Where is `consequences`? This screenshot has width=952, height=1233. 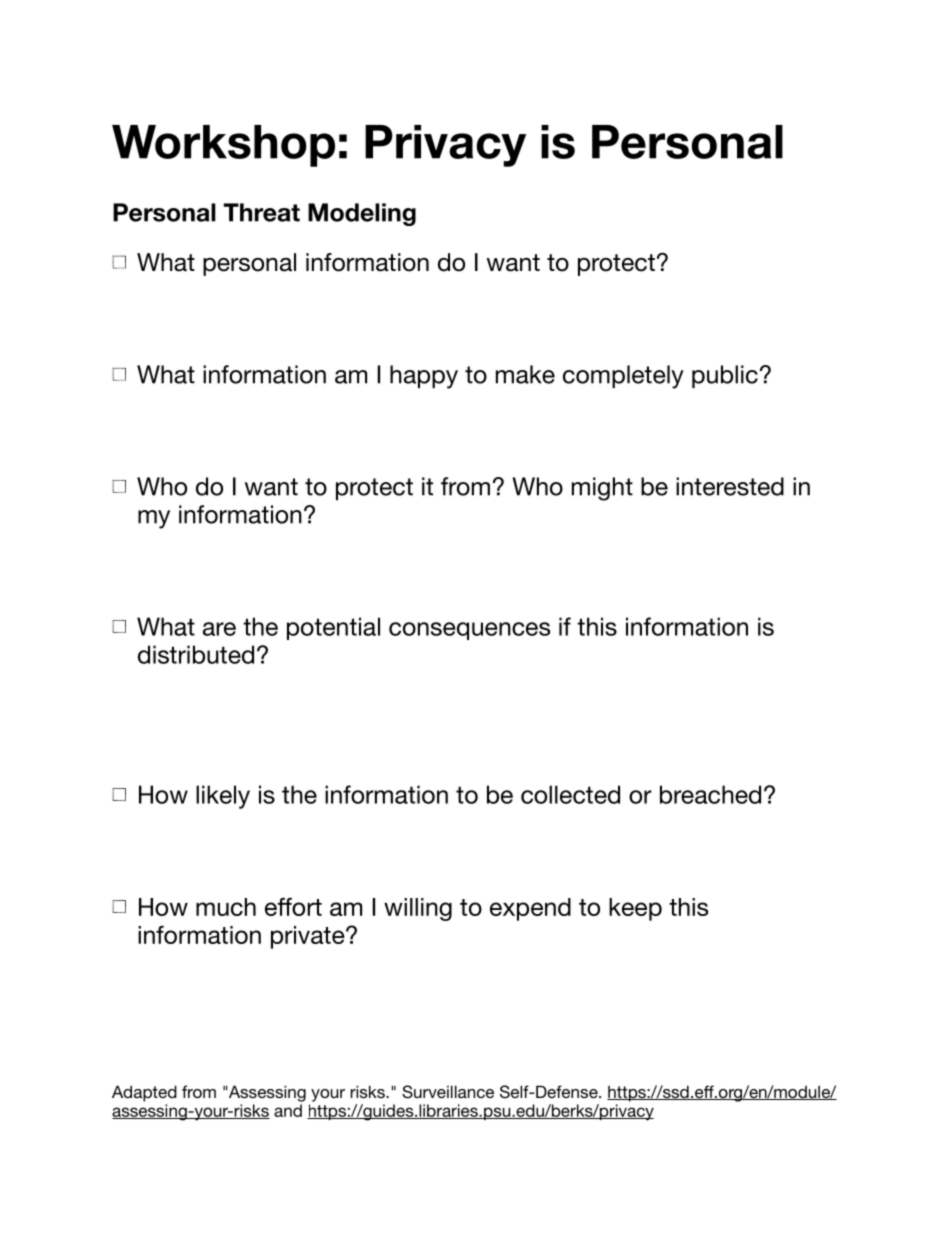
consequences is located at coordinates (469, 631).
